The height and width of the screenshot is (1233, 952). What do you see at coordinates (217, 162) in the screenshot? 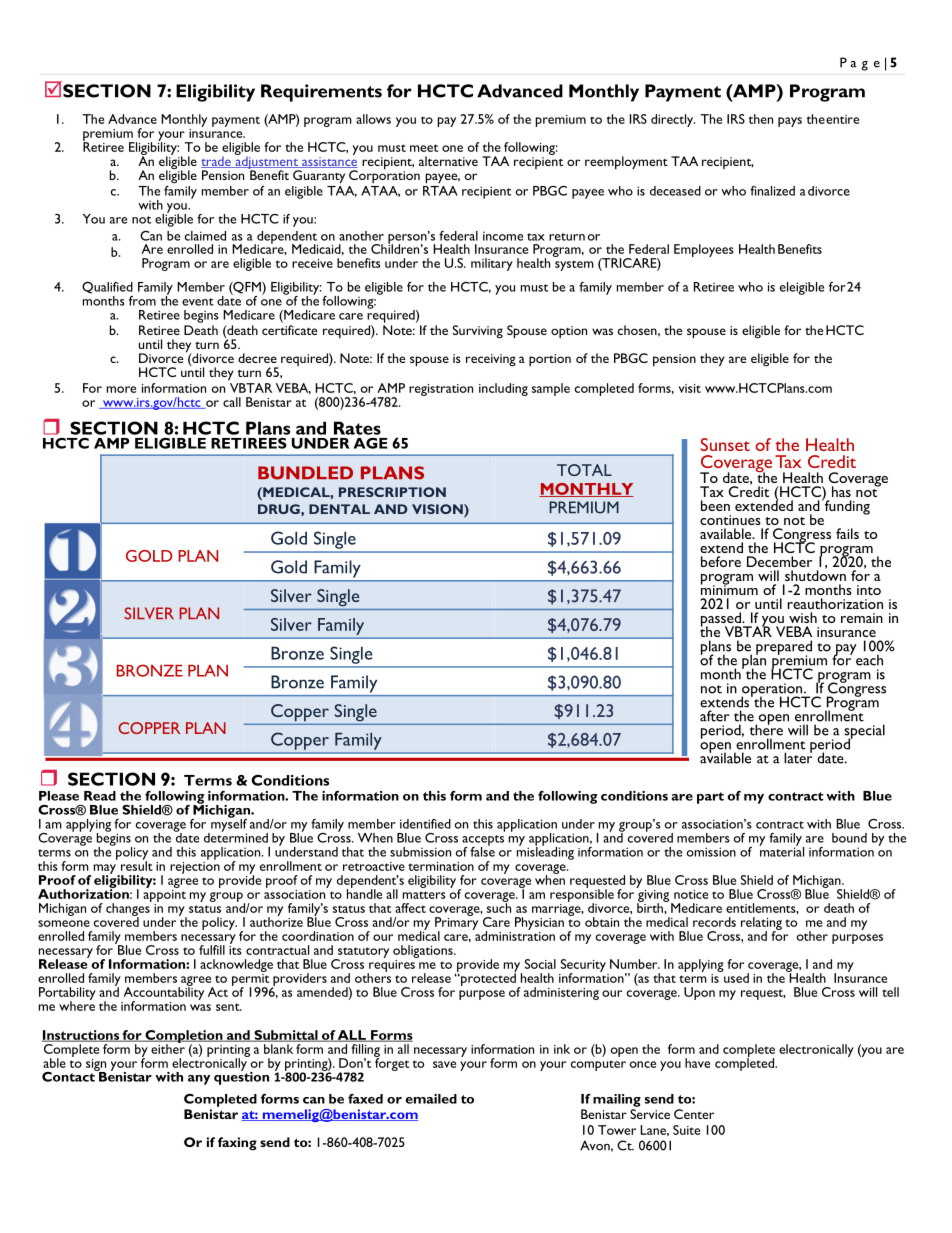
I see `trade` at bounding box center [217, 162].
